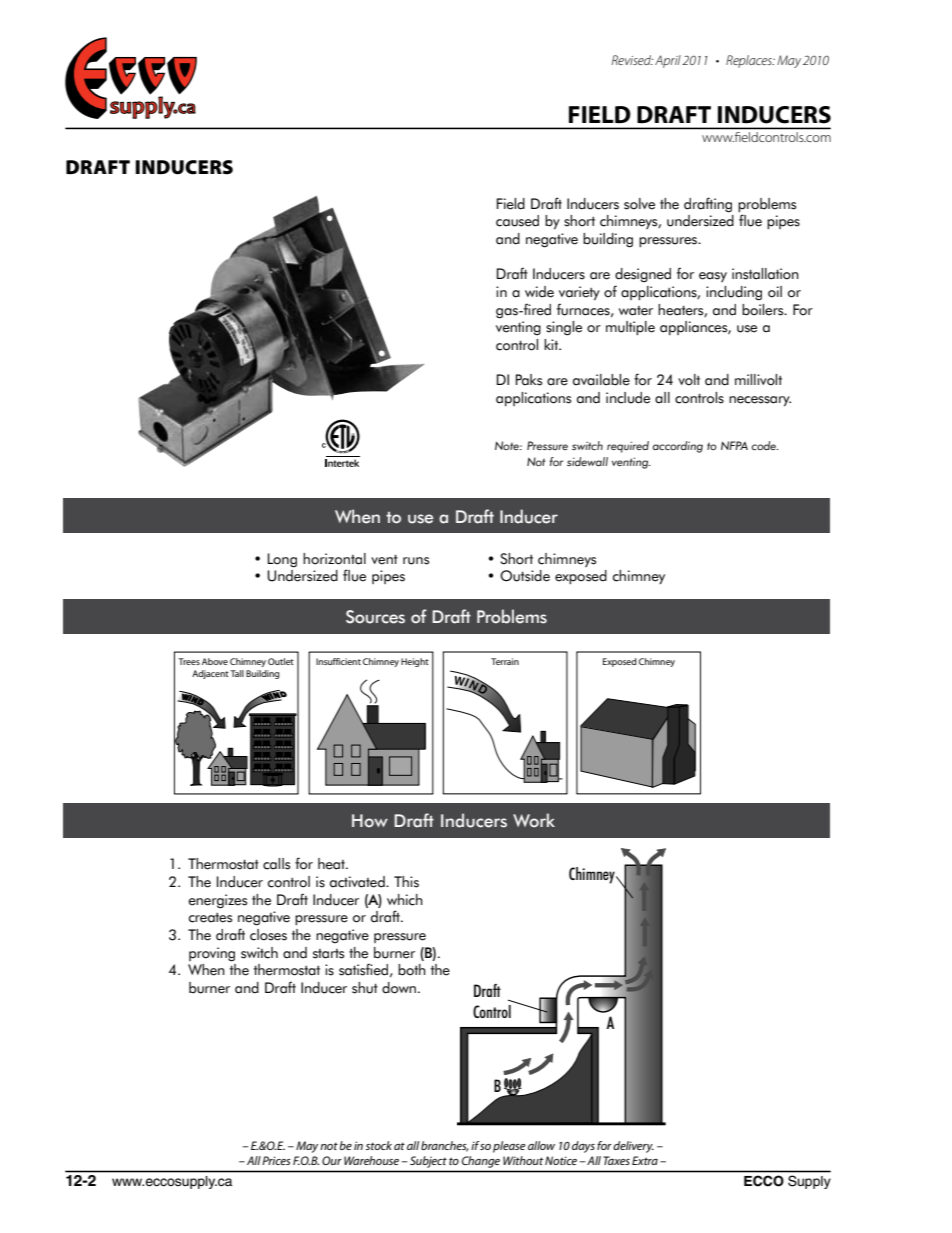 This screenshot has width=952, height=1233. I want to click on calls, so click(276, 864).
